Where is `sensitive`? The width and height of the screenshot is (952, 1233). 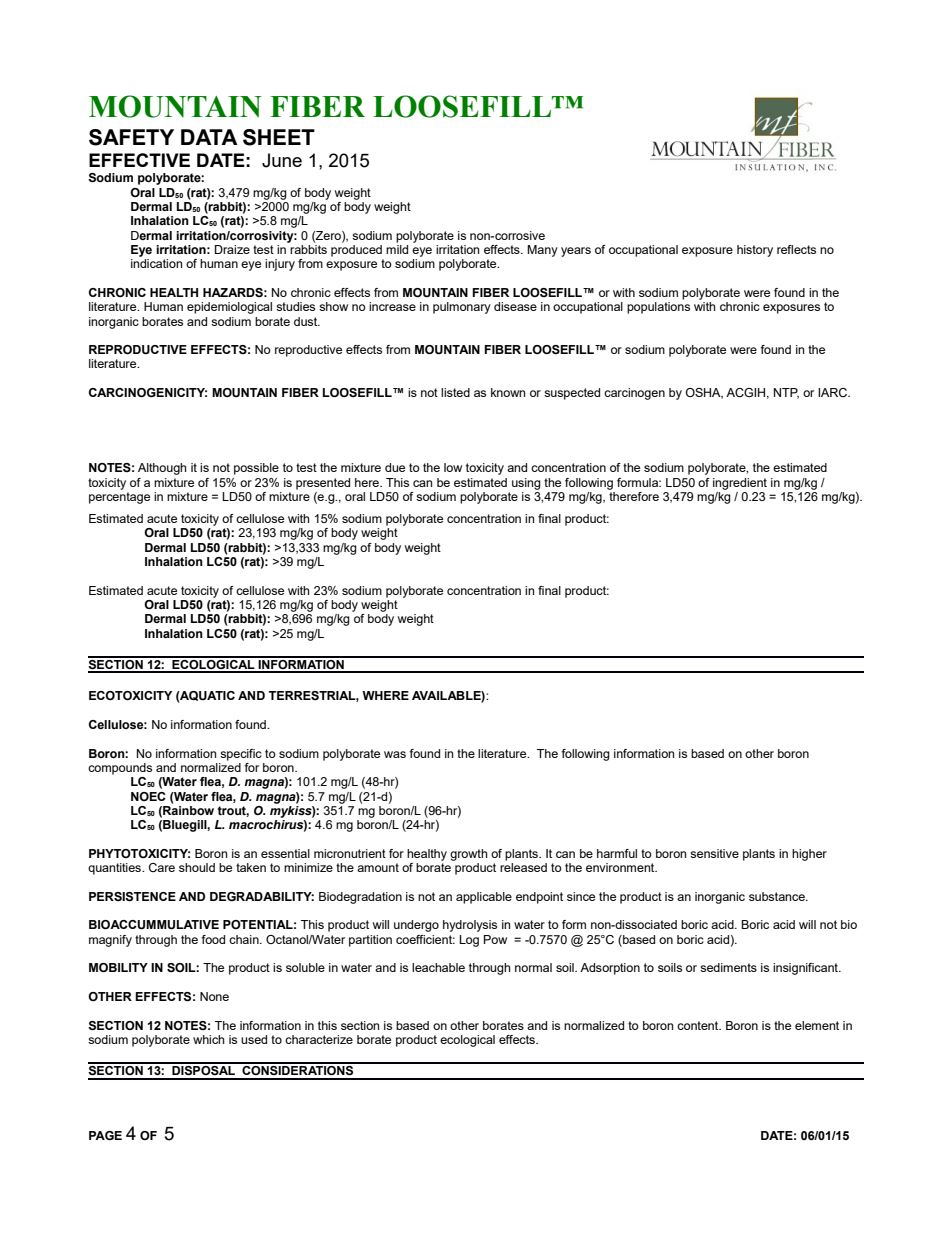
sensitive is located at coordinates (714, 853).
